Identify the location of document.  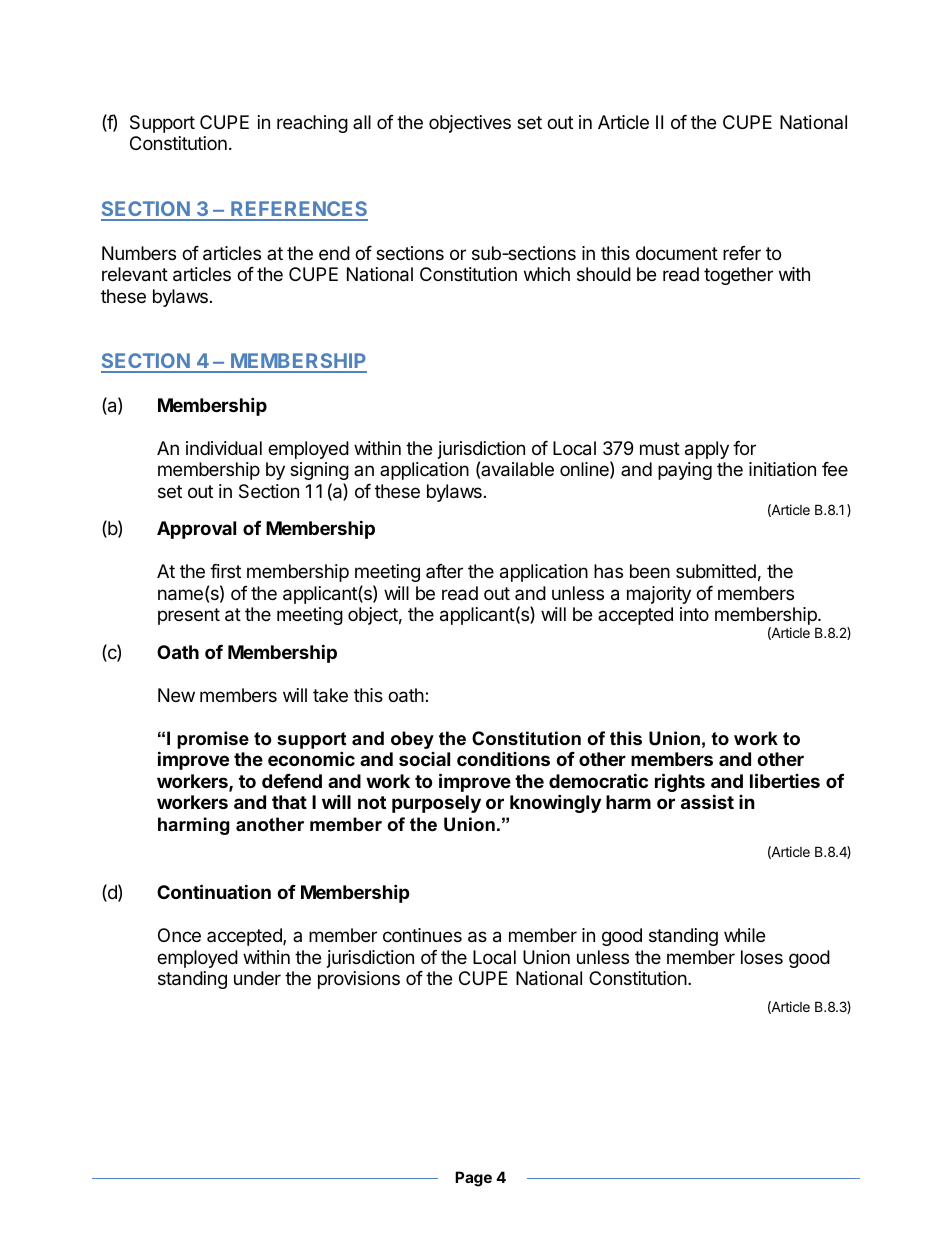
(677, 253).
